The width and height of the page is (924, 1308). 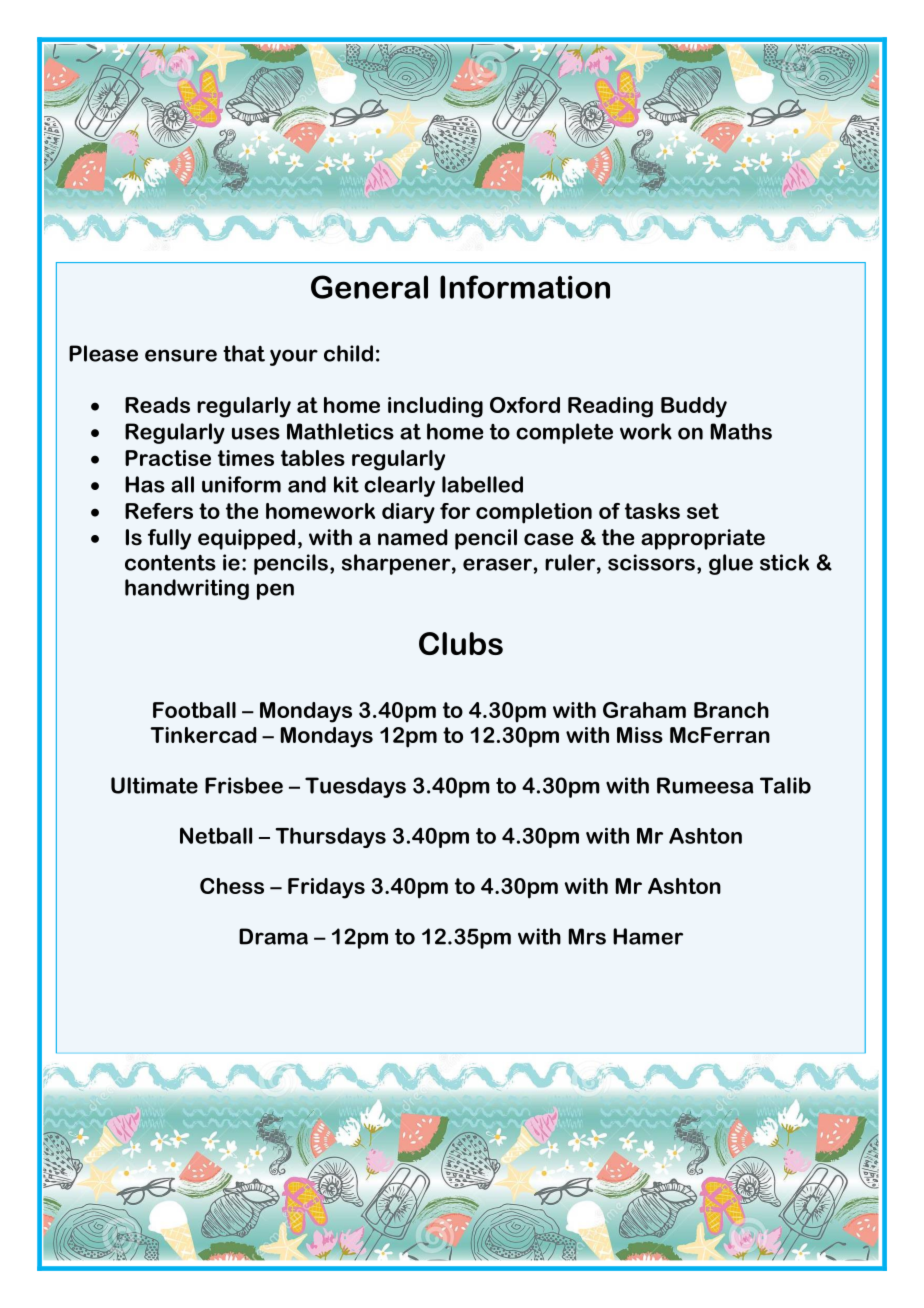 I want to click on Fridays, so click(x=326, y=888).
